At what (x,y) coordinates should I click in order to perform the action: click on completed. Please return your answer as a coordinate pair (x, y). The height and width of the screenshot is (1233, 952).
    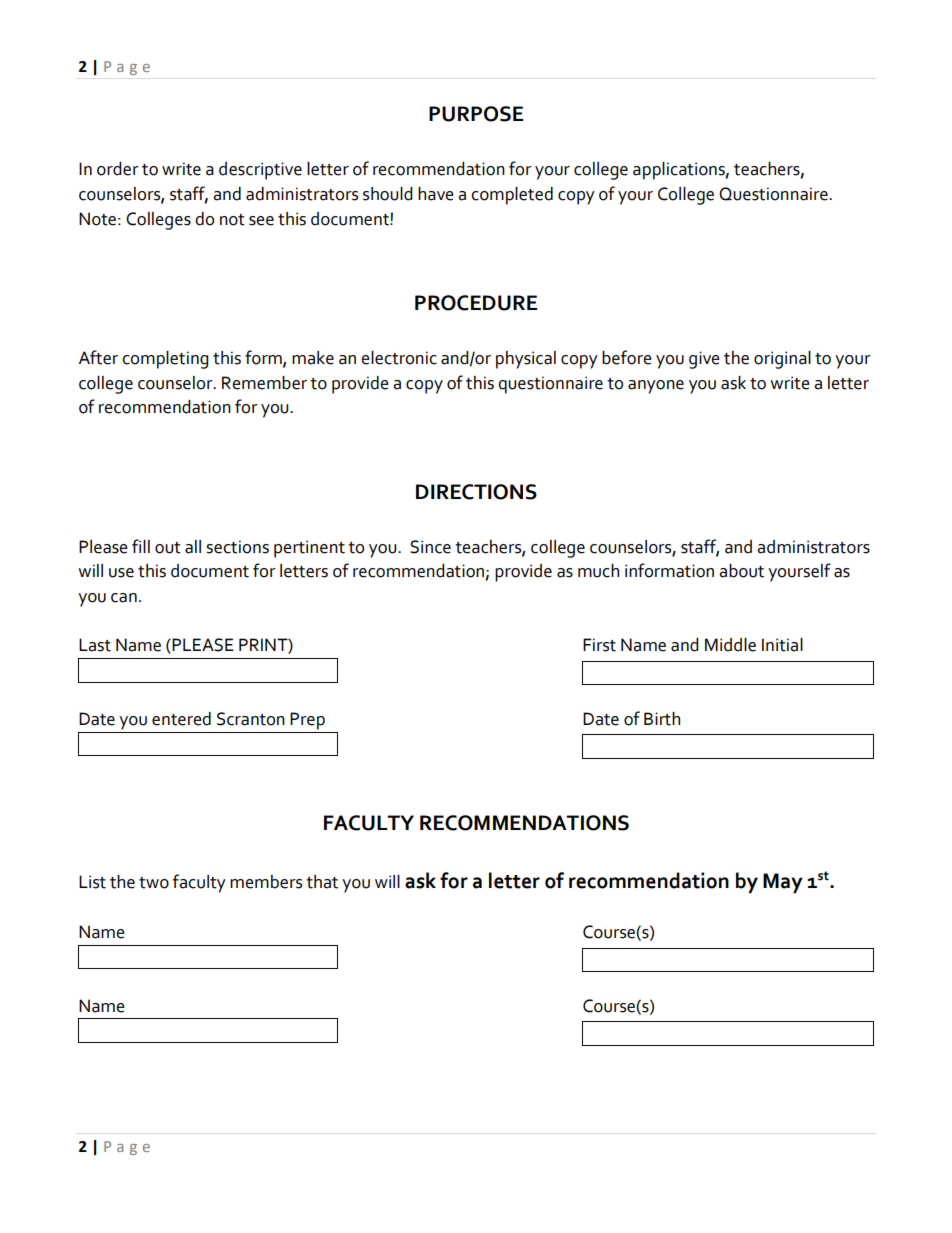
    Looking at the image, I should click on (512, 196).
